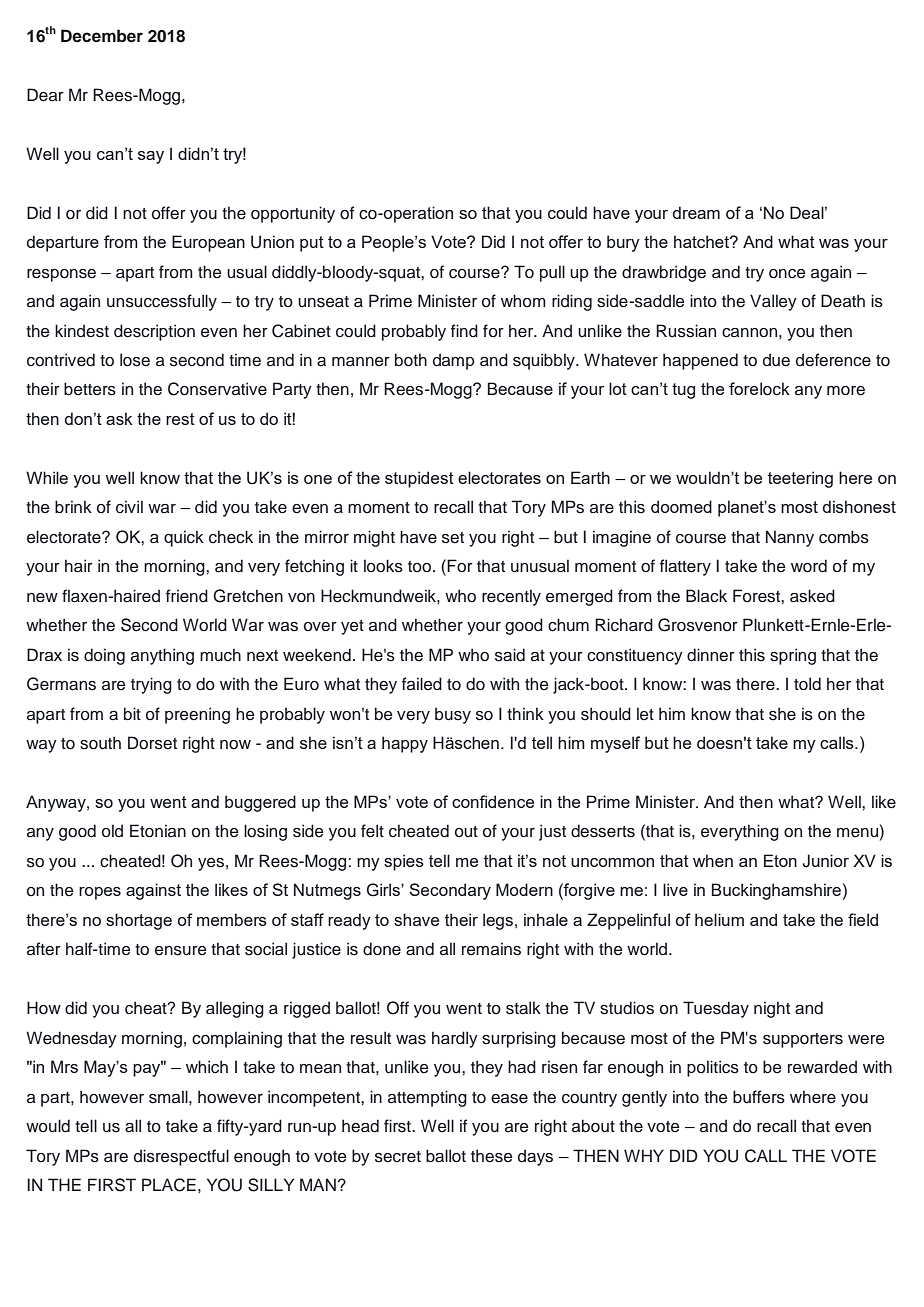 Image resolution: width=924 pixels, height=1307 pixels. What do you see at coordinates (812, 596) in the page?
I see `asked` at bounding box center [812, 596].
